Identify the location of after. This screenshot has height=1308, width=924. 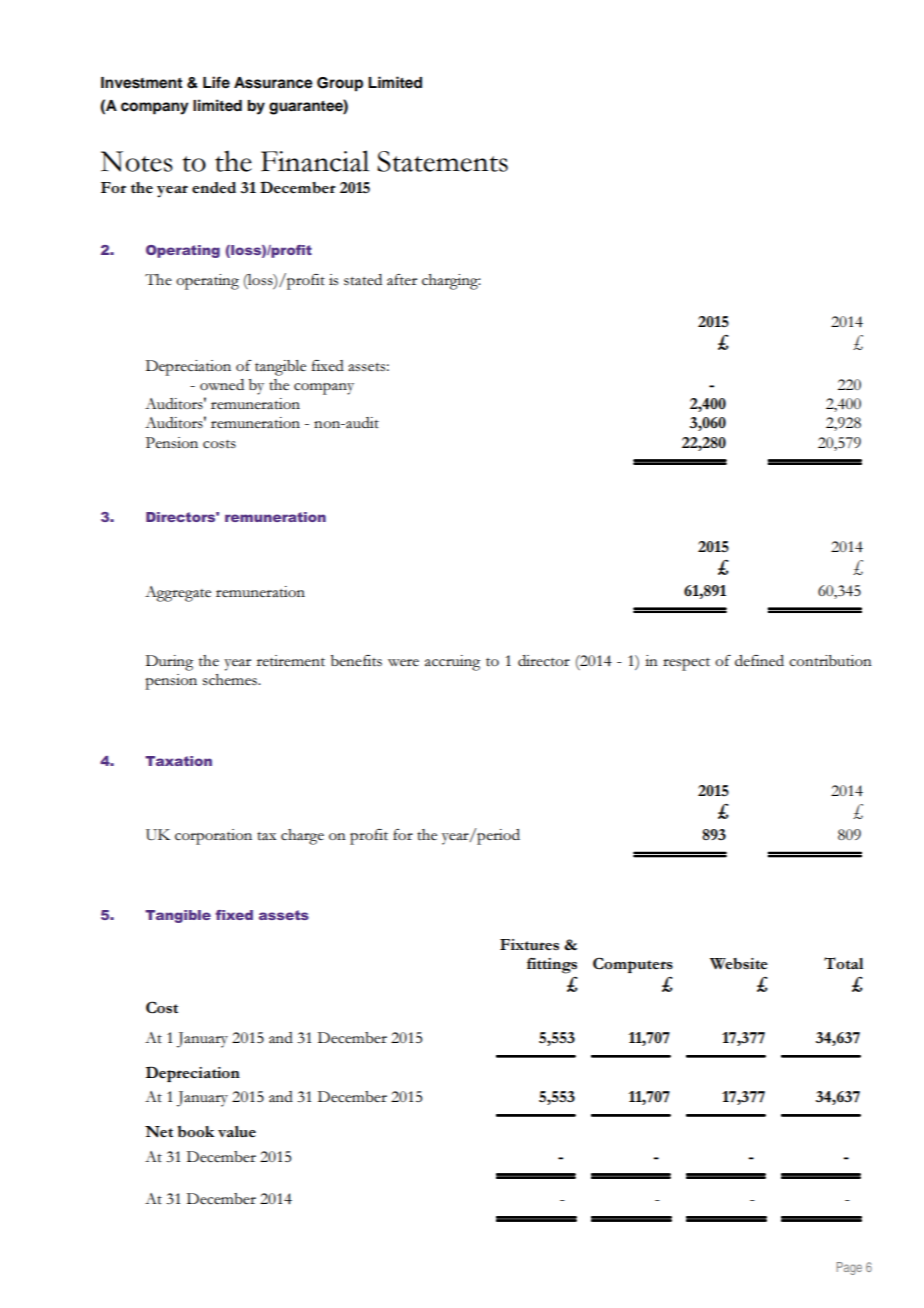
(402, 279).
